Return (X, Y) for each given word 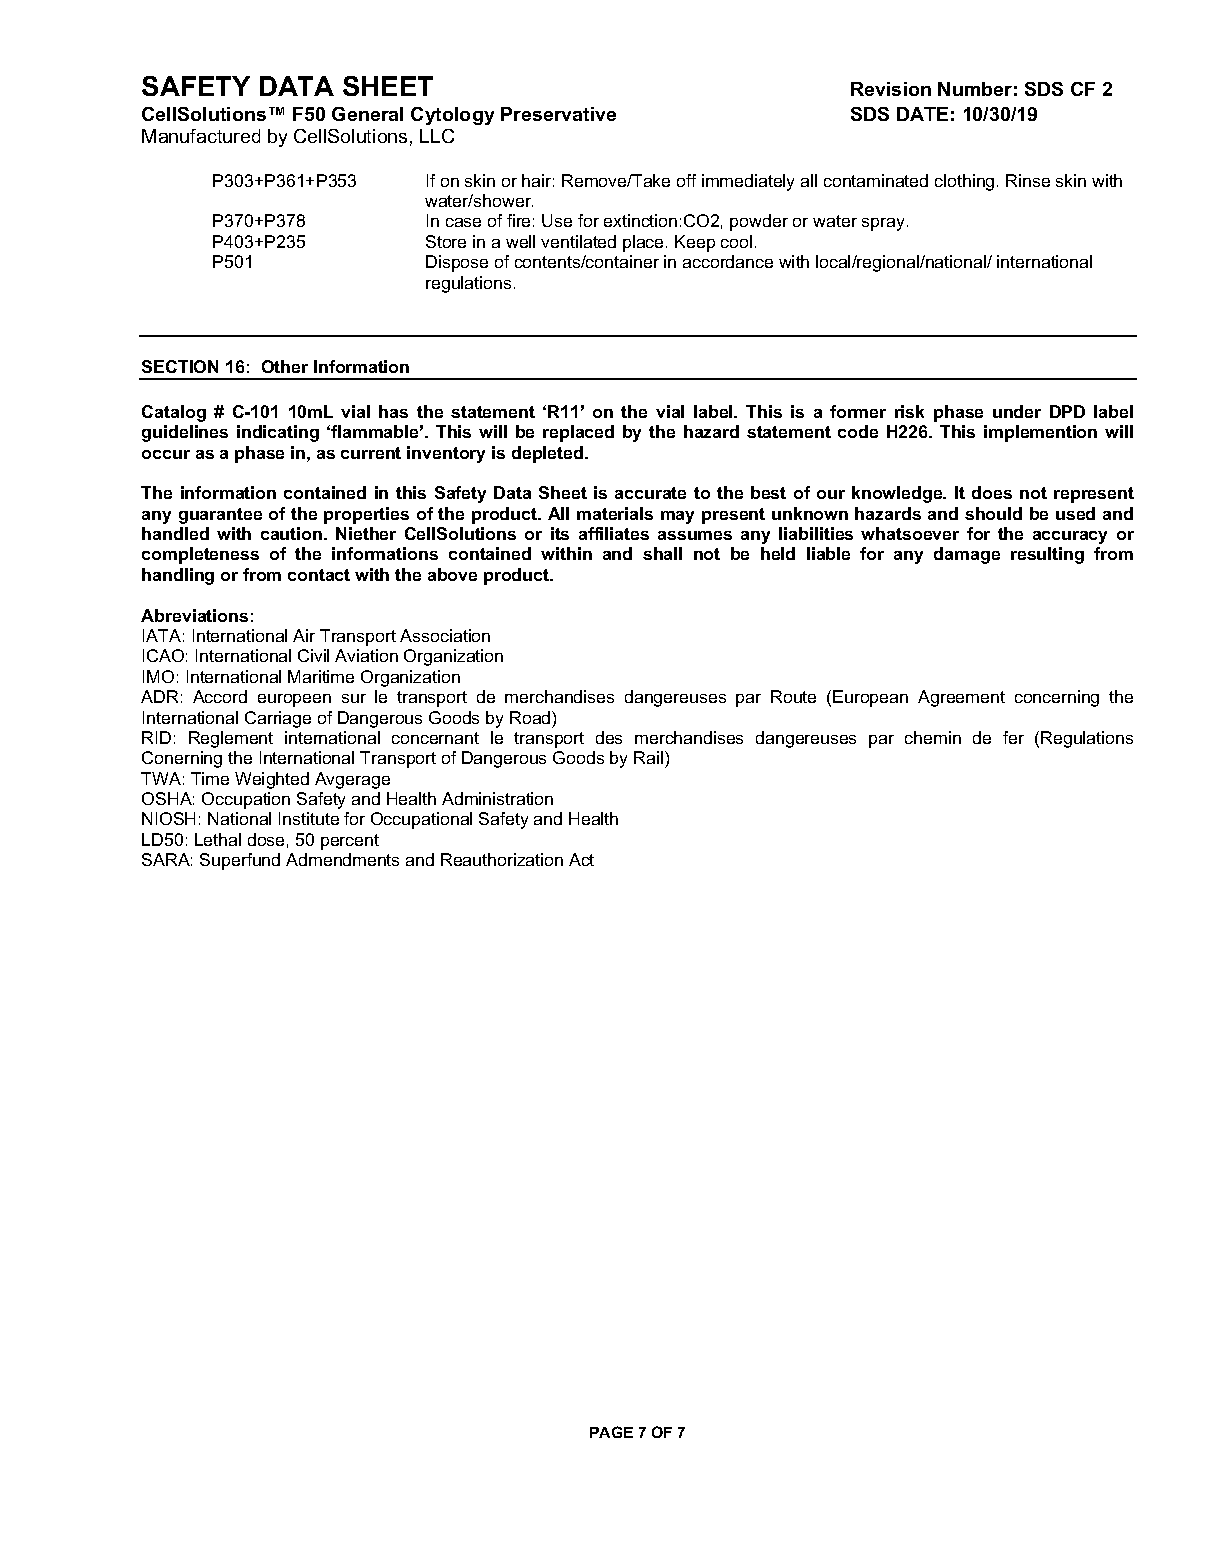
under (1017, 411)
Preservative (558, 114)
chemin (933, 737)
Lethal (218, 839)
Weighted (272, 780)
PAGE (611, 1432)
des (609, 737)
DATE (922, 114)
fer (1013, 737)
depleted (549, 454)
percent (350, 842)
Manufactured (201, 136)
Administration (497, 798)
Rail (648, 757)
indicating (278, 433)
